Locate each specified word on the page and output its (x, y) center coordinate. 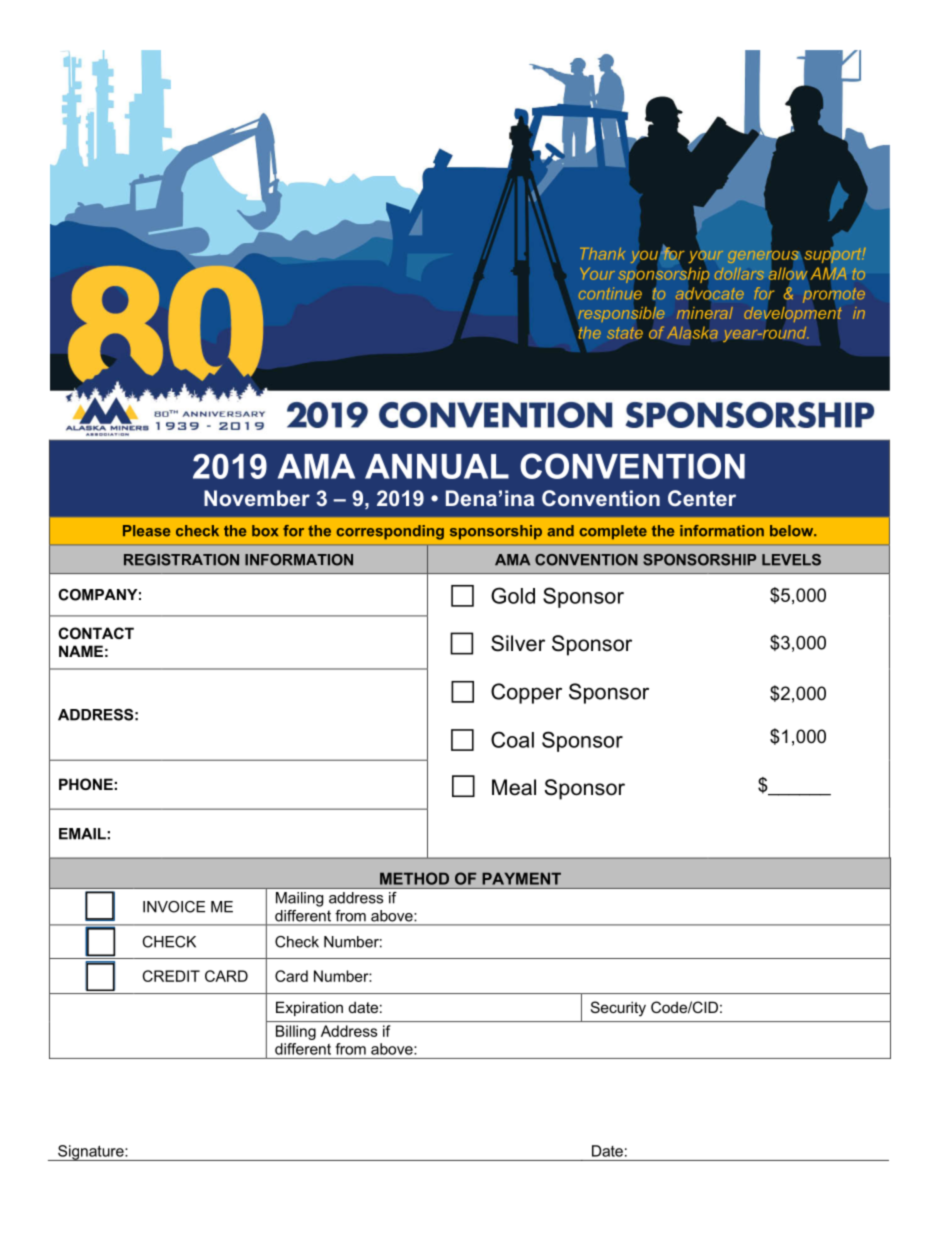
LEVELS (791, 560)
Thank (602, 254)
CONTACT (96, 633)
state (625, 332)
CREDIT (171, 976)
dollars (739, 274)
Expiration (309, 1008)
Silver (518, 643)
